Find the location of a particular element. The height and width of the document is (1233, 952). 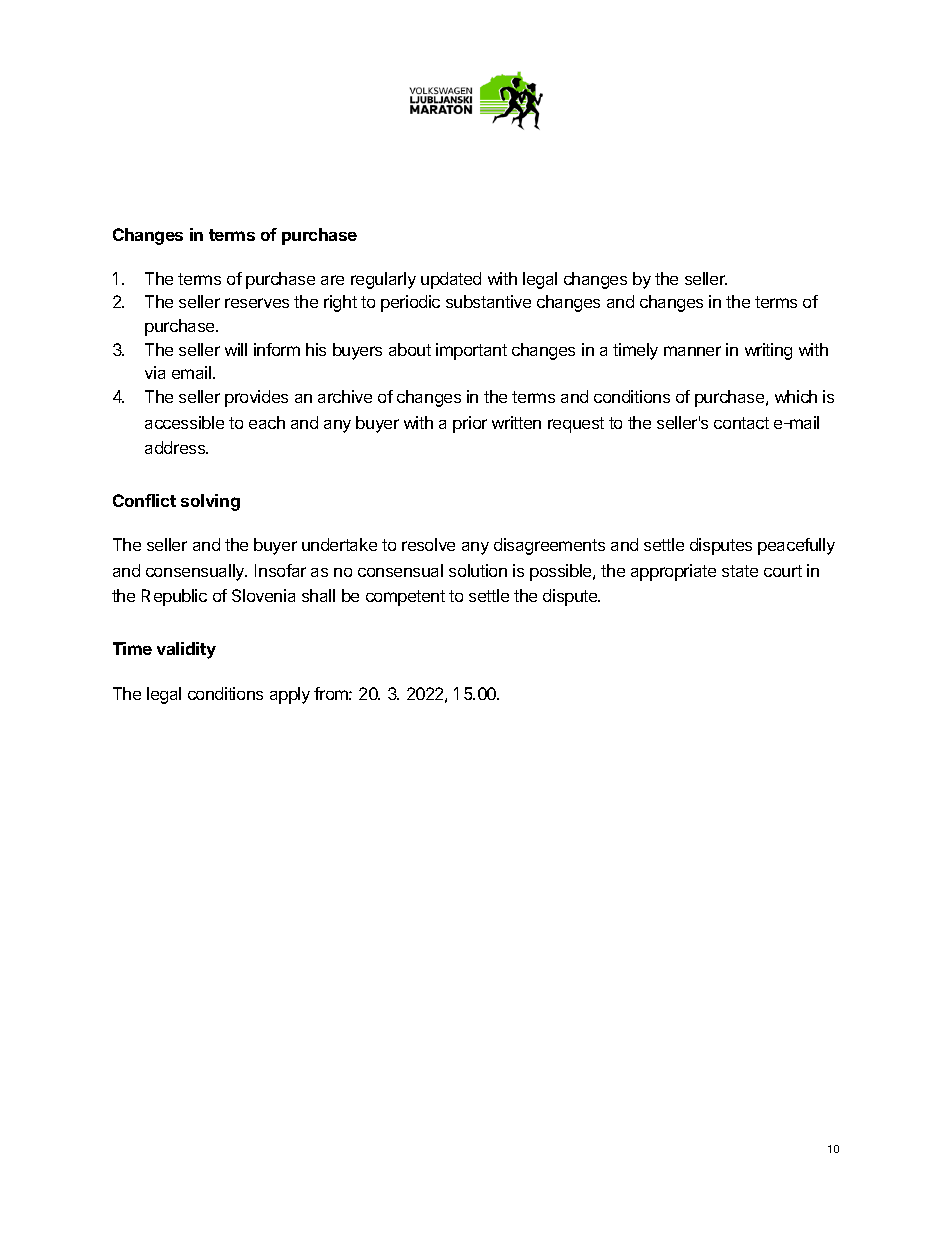

will is located at coordinates (236, 349).
